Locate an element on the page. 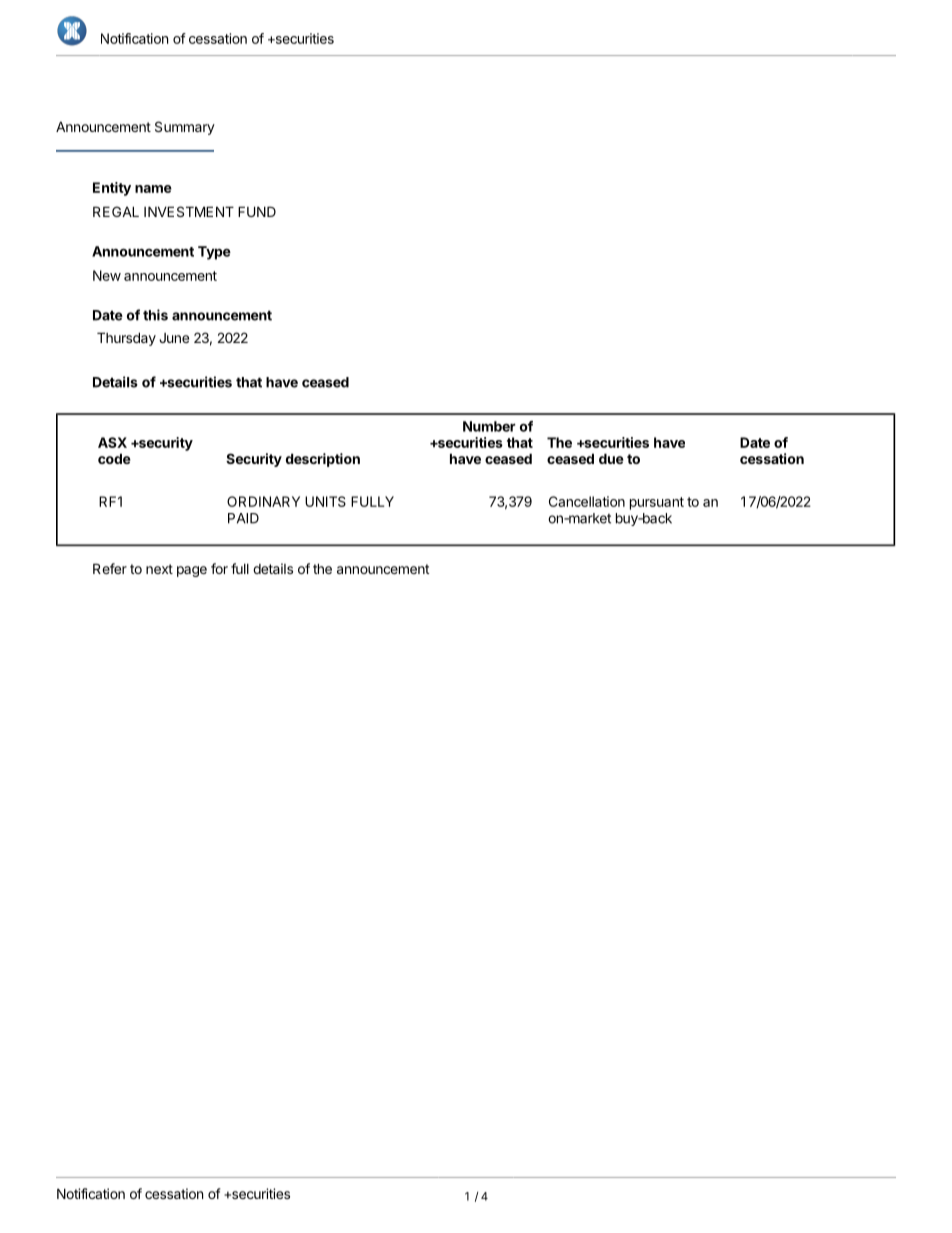 This document has width=952, height=1233. Number is located at coordinates (489, 426).
